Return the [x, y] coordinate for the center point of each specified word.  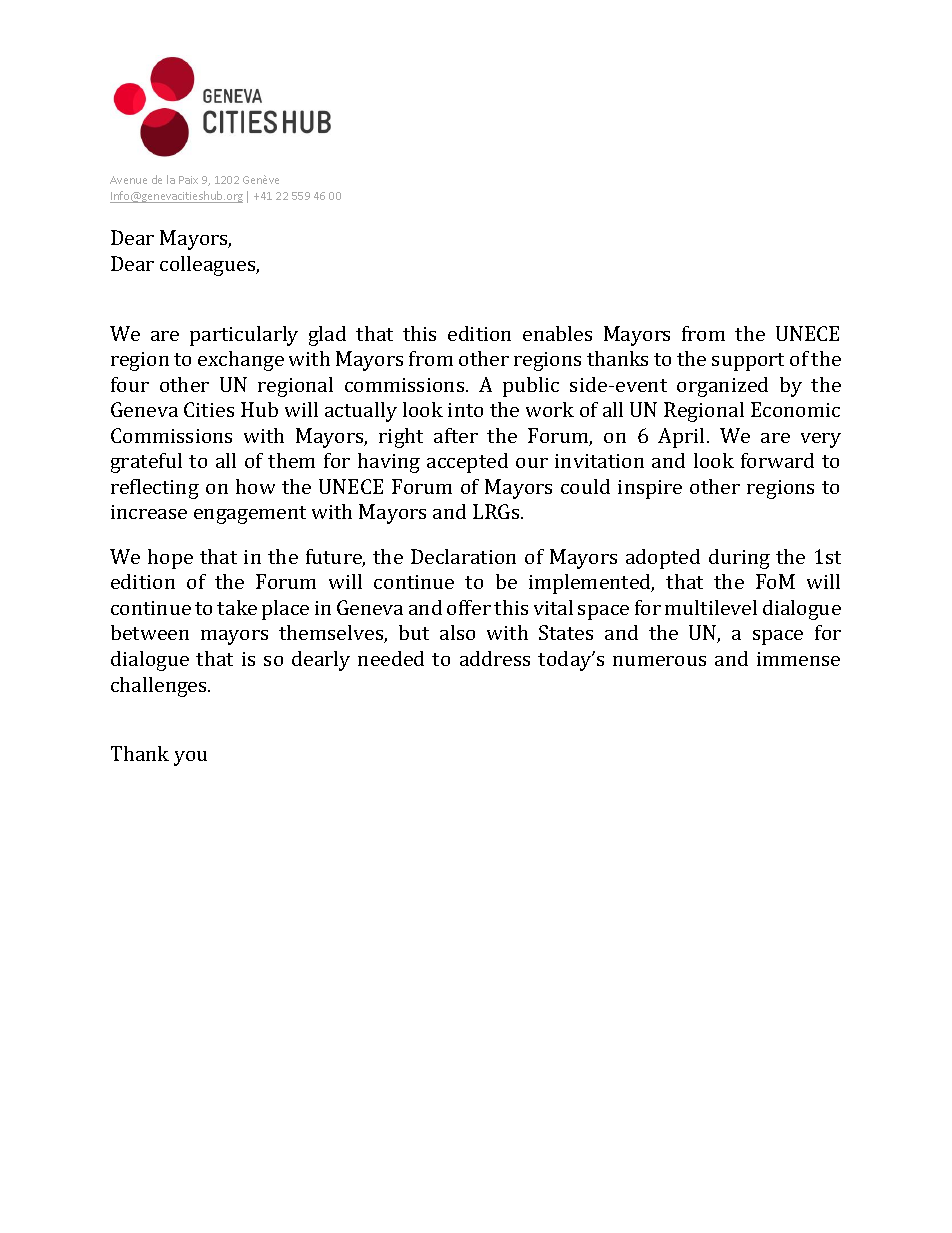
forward [777, 460]
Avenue [128, 180]
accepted [467, 463]
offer [469, 607]
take [237, 607]
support [748, 362]
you [190, 758]
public [531, 387]
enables [557, 333]
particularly [244, 336]
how [255, 486]
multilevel [711, 607]
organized [722, 387]
